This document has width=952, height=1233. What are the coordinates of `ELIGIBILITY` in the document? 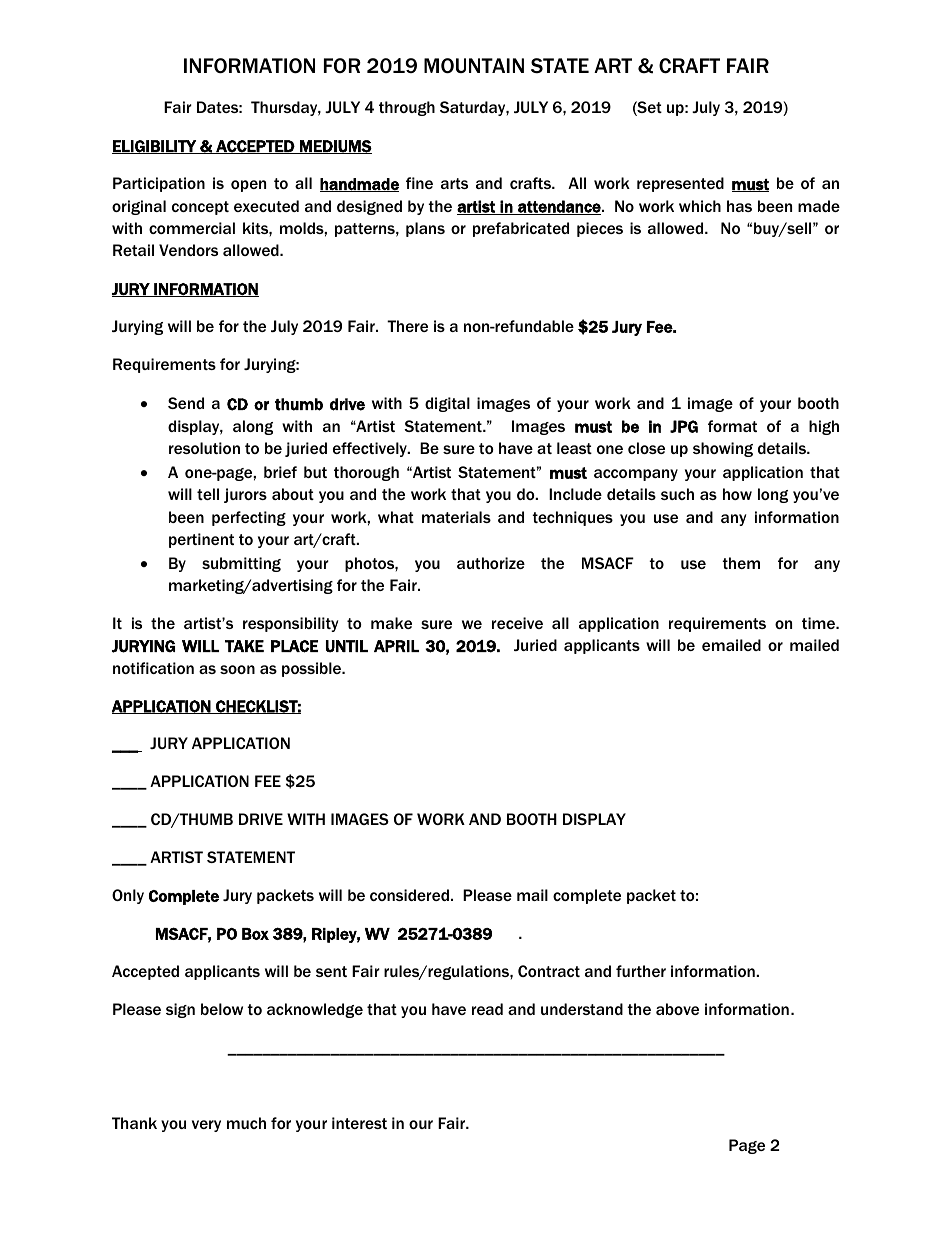 It's located at (155, 147).
